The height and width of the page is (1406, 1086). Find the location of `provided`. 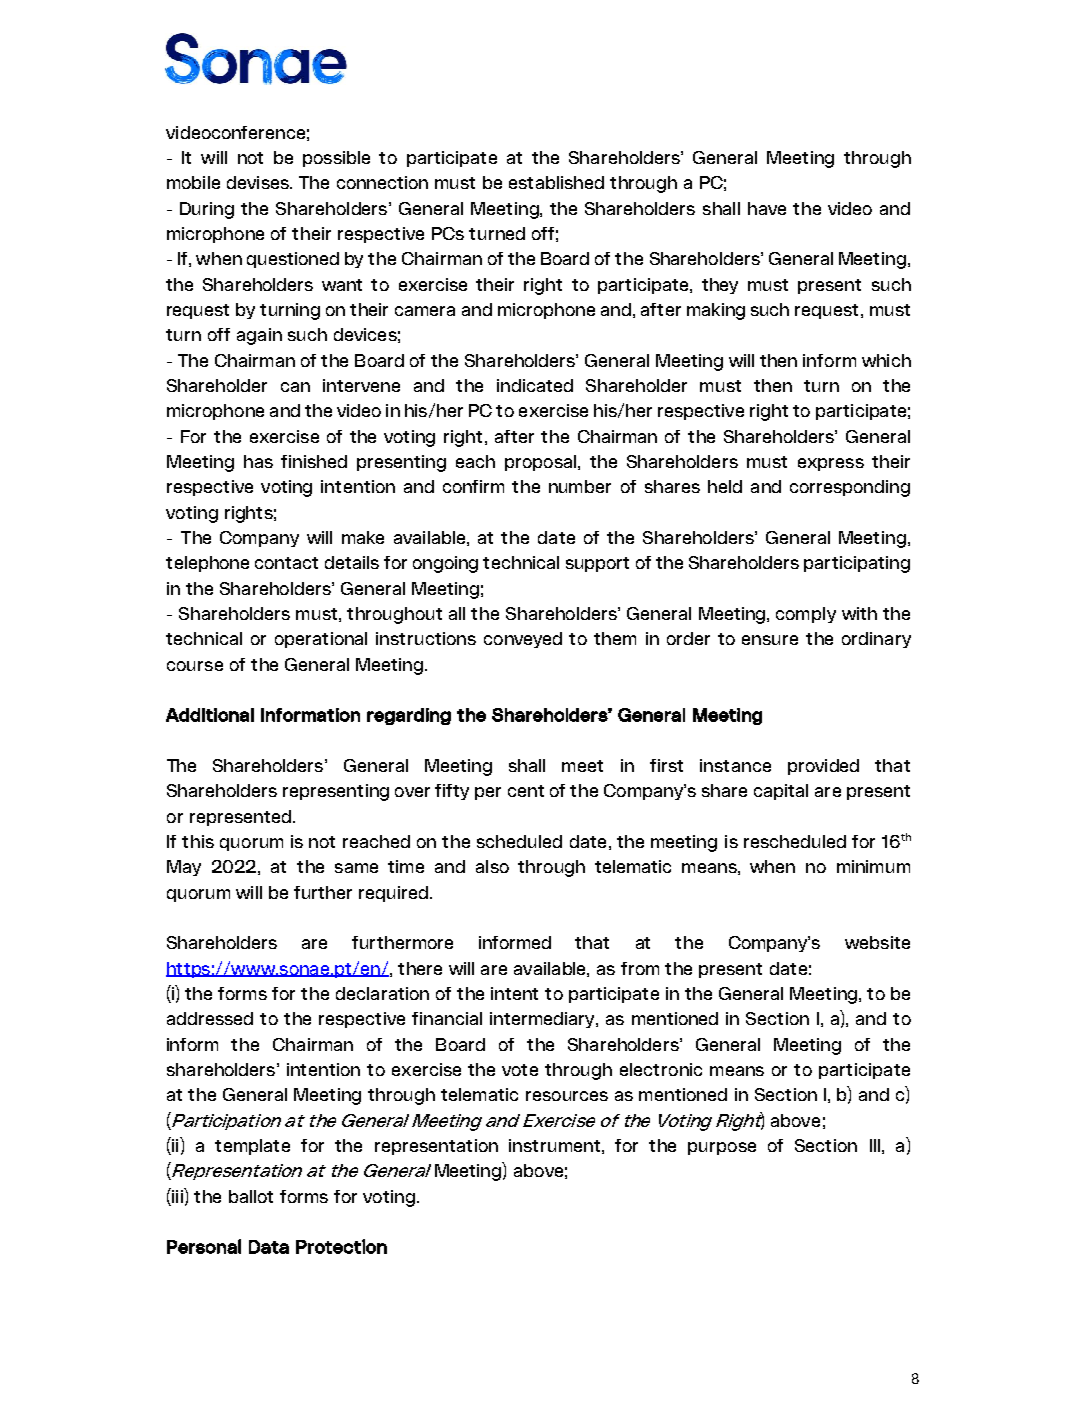

provided is located at coordinates (823, 767).
